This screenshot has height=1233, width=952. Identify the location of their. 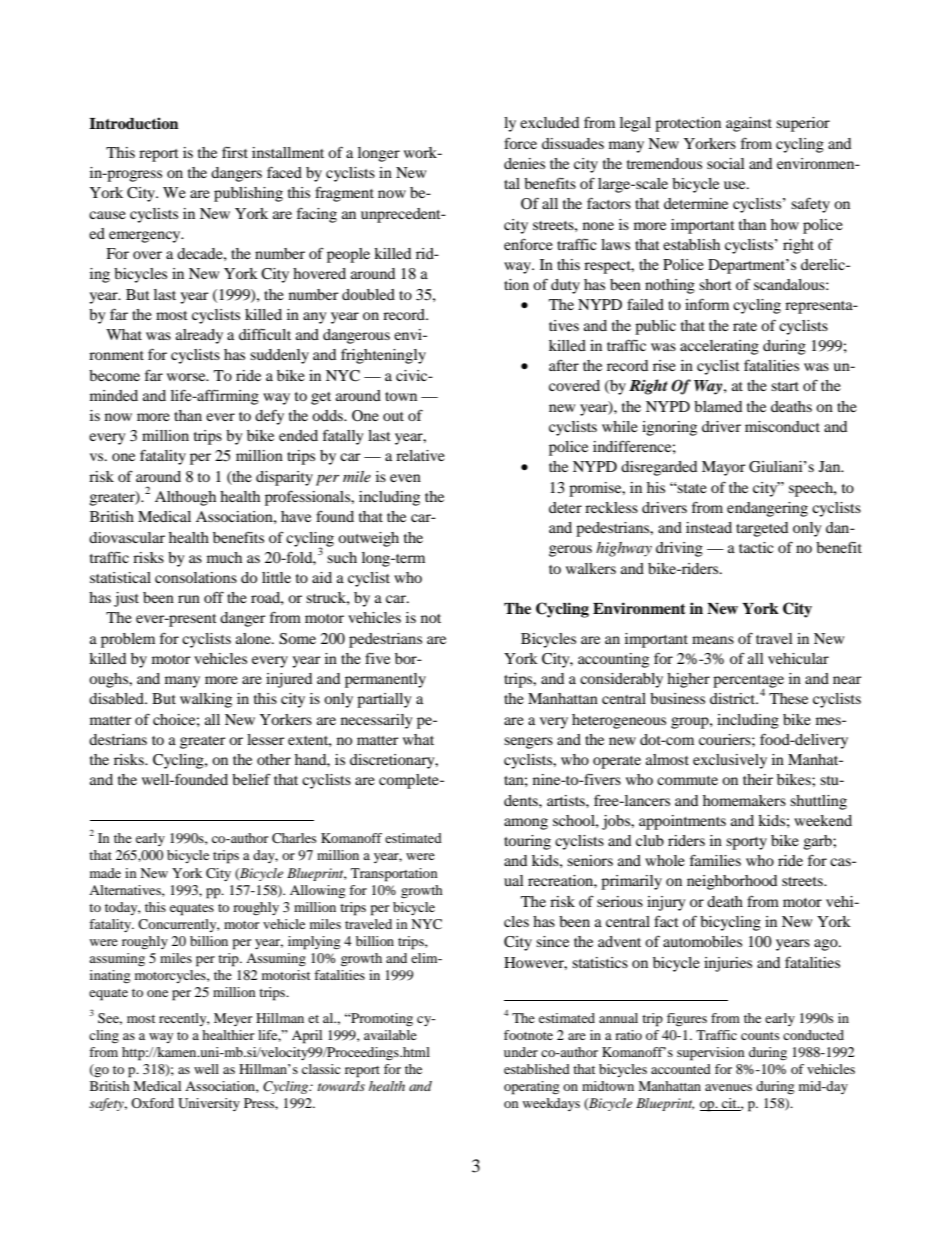
(758, 779).
